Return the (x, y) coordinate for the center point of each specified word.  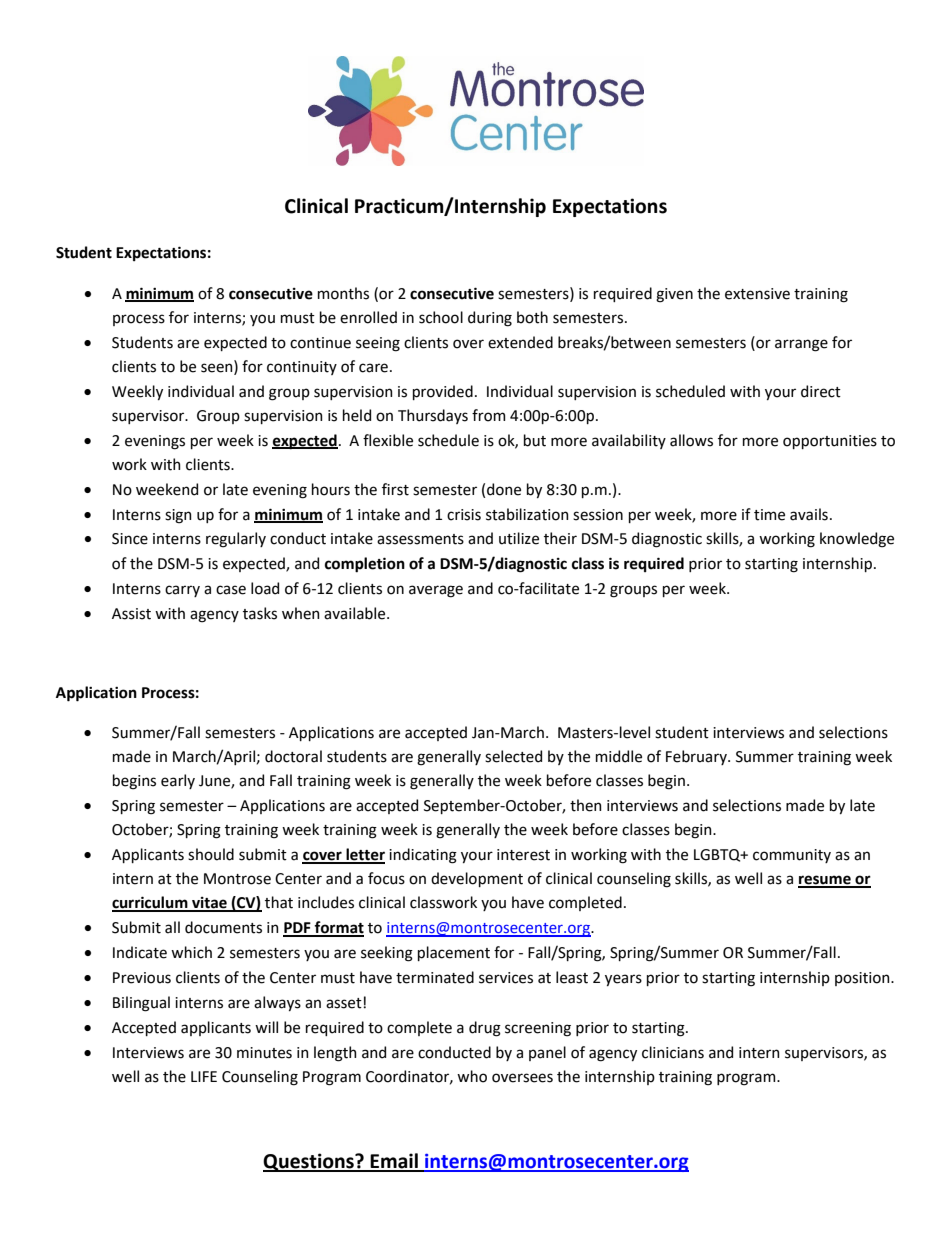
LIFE (204, 1076)
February (697, 757)
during (490, 319)
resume (825, 881)
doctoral (293, 756)
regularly (236, 540)
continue (320, 343)
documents (223, 927)
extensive (757, 294)
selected (513, 756)
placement (454, 953)
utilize (519, 538)
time (769, 515)
